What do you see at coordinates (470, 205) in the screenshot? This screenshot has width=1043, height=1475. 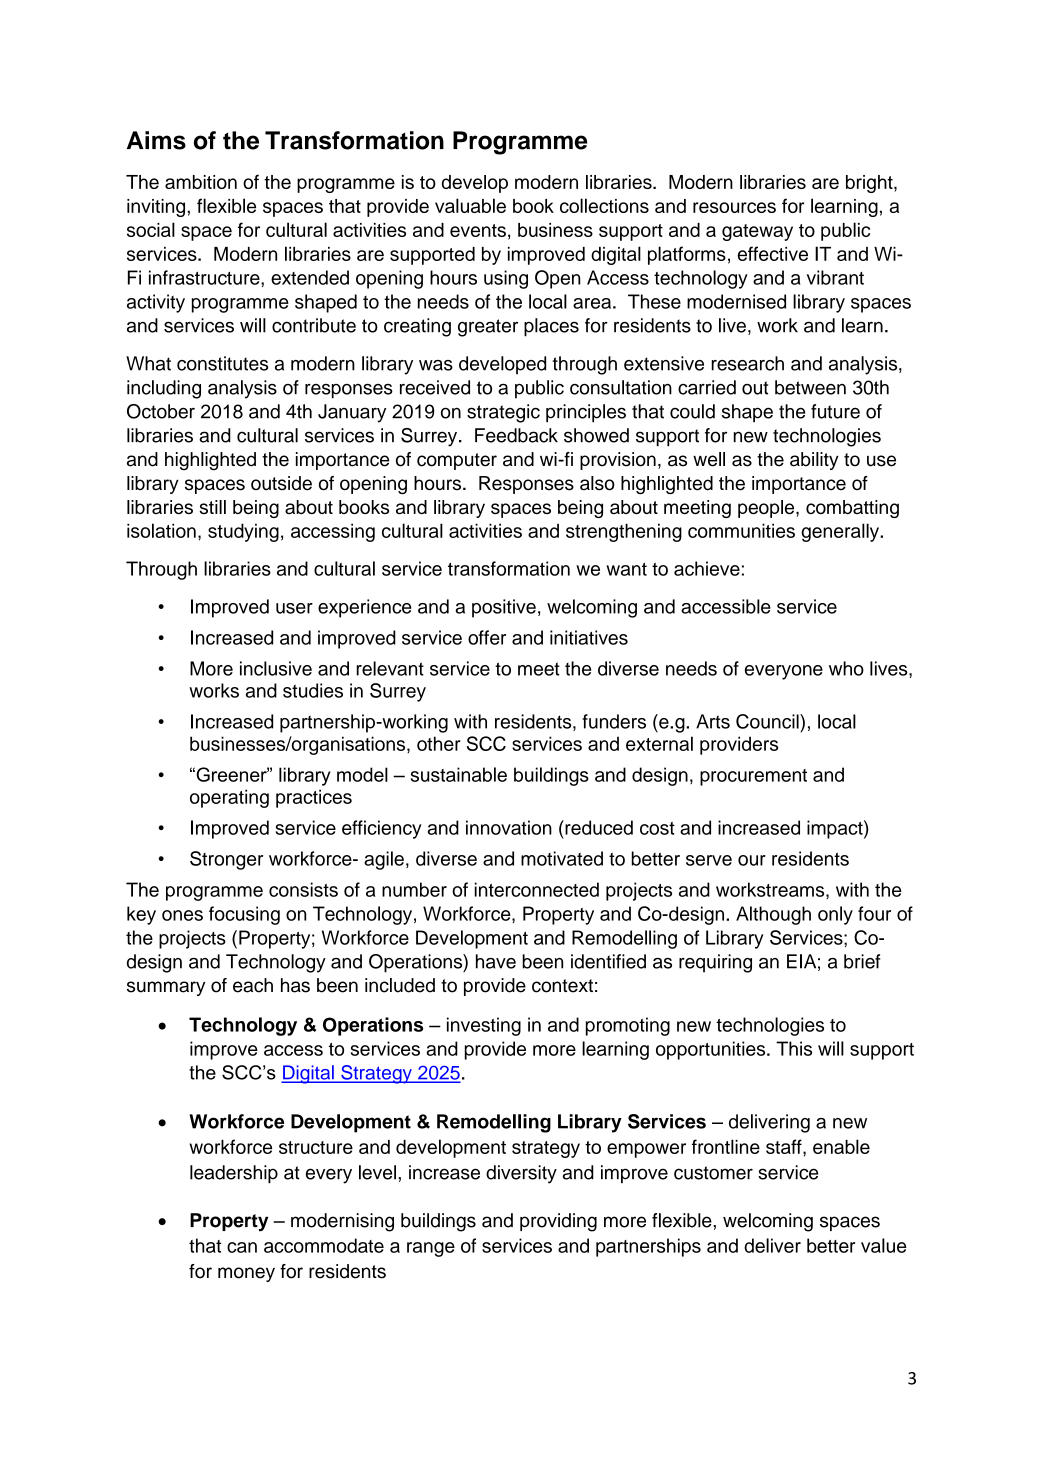 I see `valuable` at bounding box center [470, 205].
